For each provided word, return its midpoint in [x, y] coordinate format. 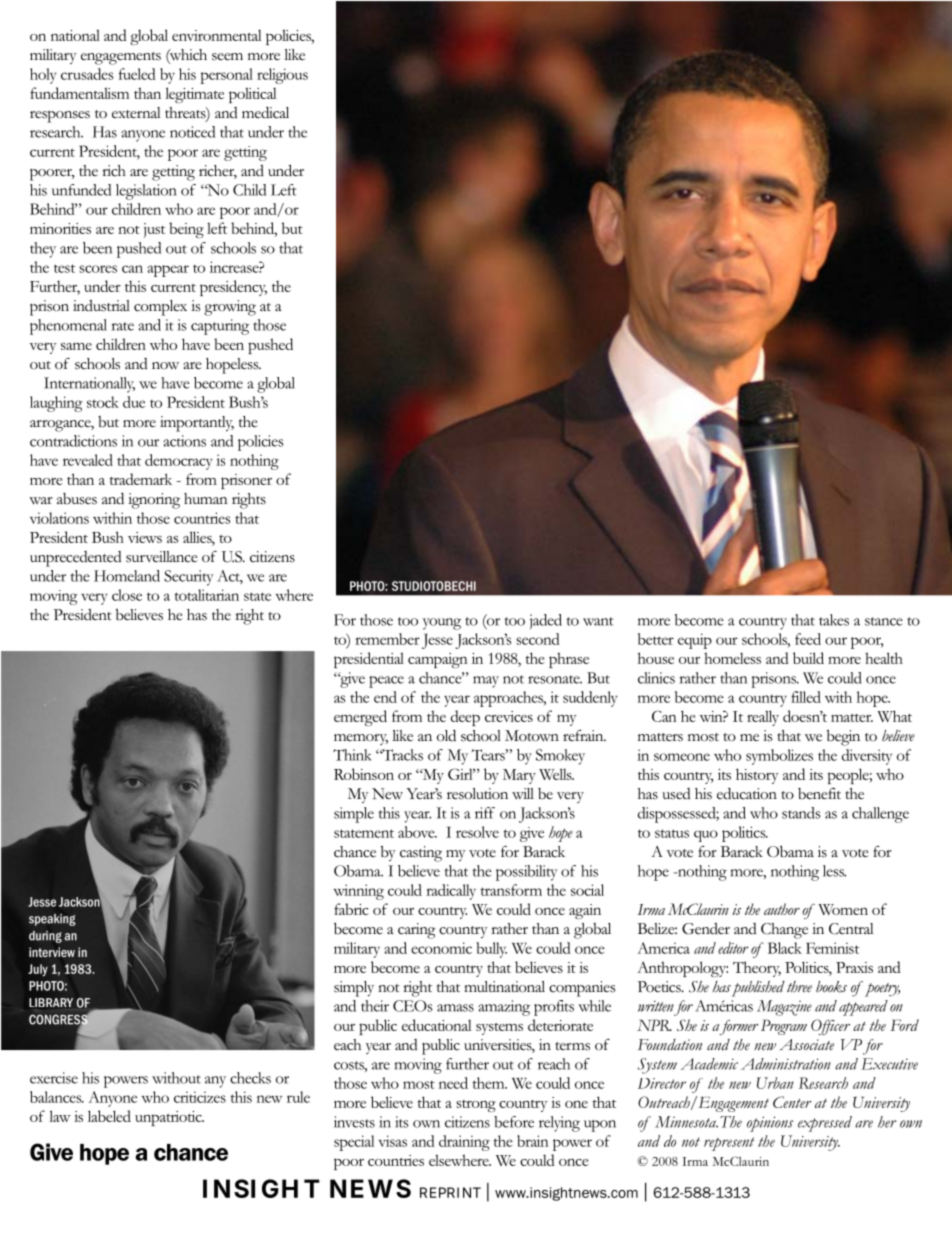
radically [451, 892]
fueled [137, 74]
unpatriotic [169, 1118]
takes [834, 620]
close [127, 595]
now [165, 365]
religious [282, 76]
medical [265, 113]
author [782, 909]
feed [808, 639]
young [442, 624]
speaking [52, 920]
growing [230, 308]
